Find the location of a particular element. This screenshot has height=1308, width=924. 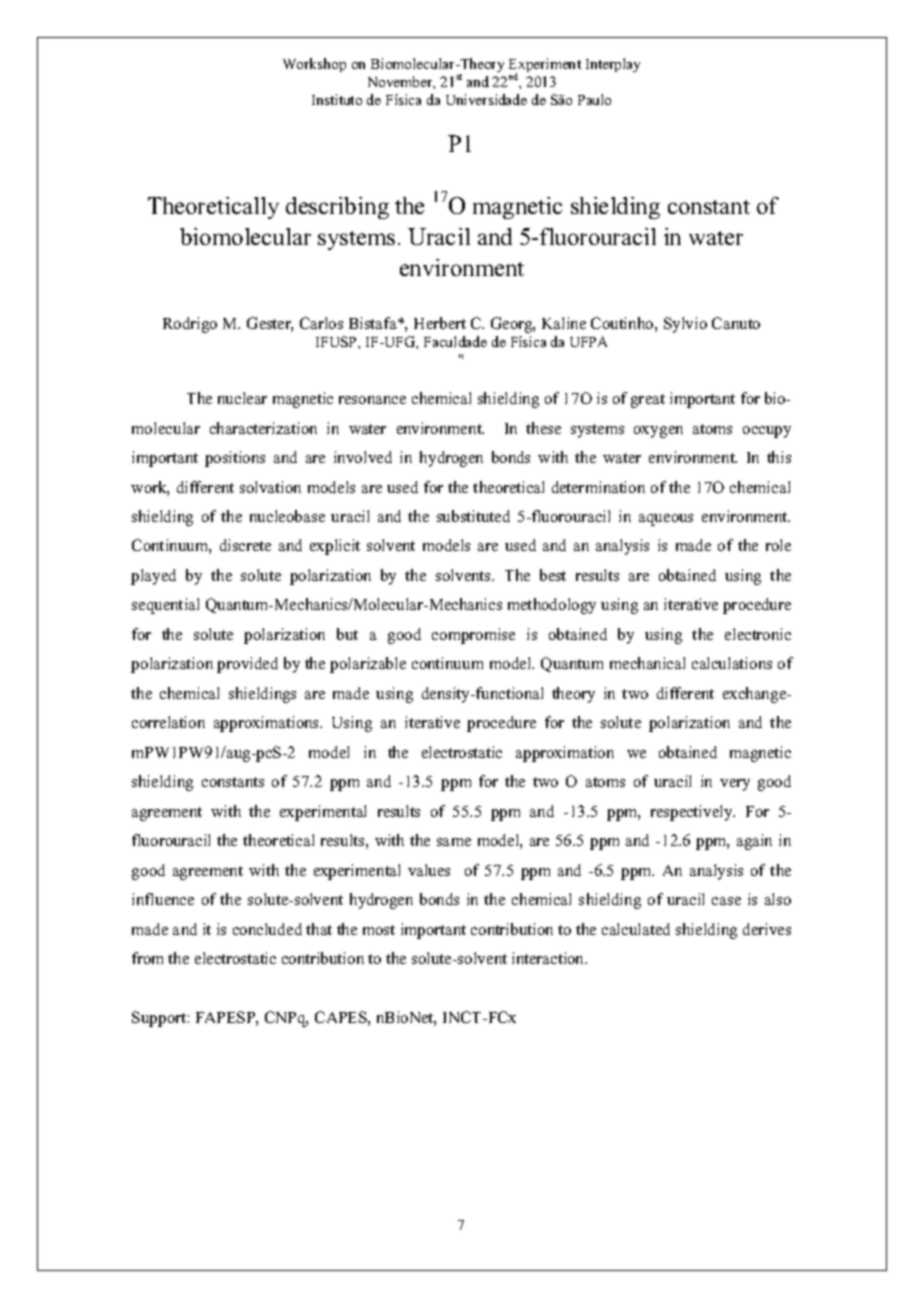

discrete is located at coordinates (245, 545).
